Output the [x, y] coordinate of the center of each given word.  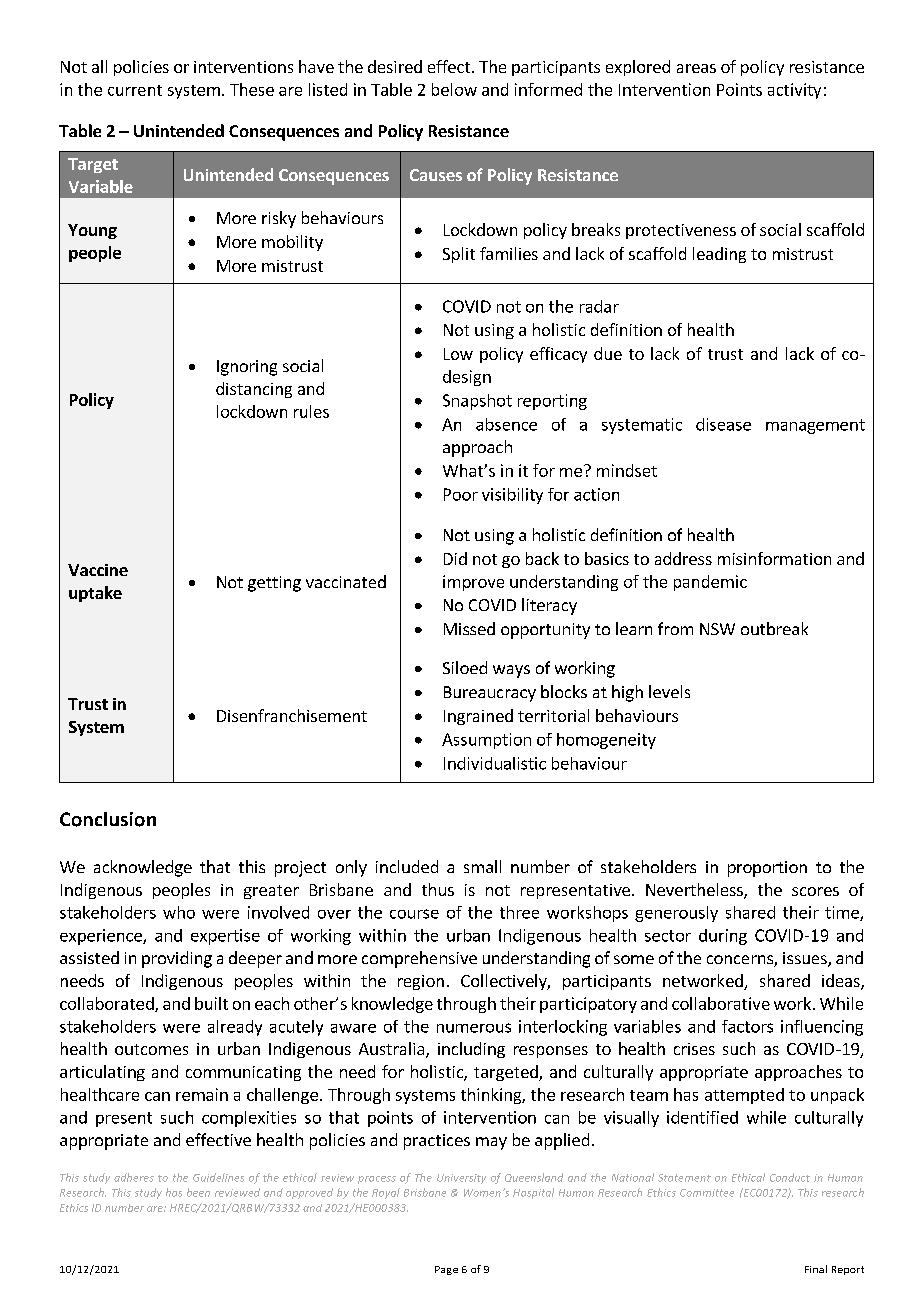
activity [794, 91]
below [454, 89]
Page [446, 1270]
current [135, 90]
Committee [707, 1193]
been [198, 1192]
